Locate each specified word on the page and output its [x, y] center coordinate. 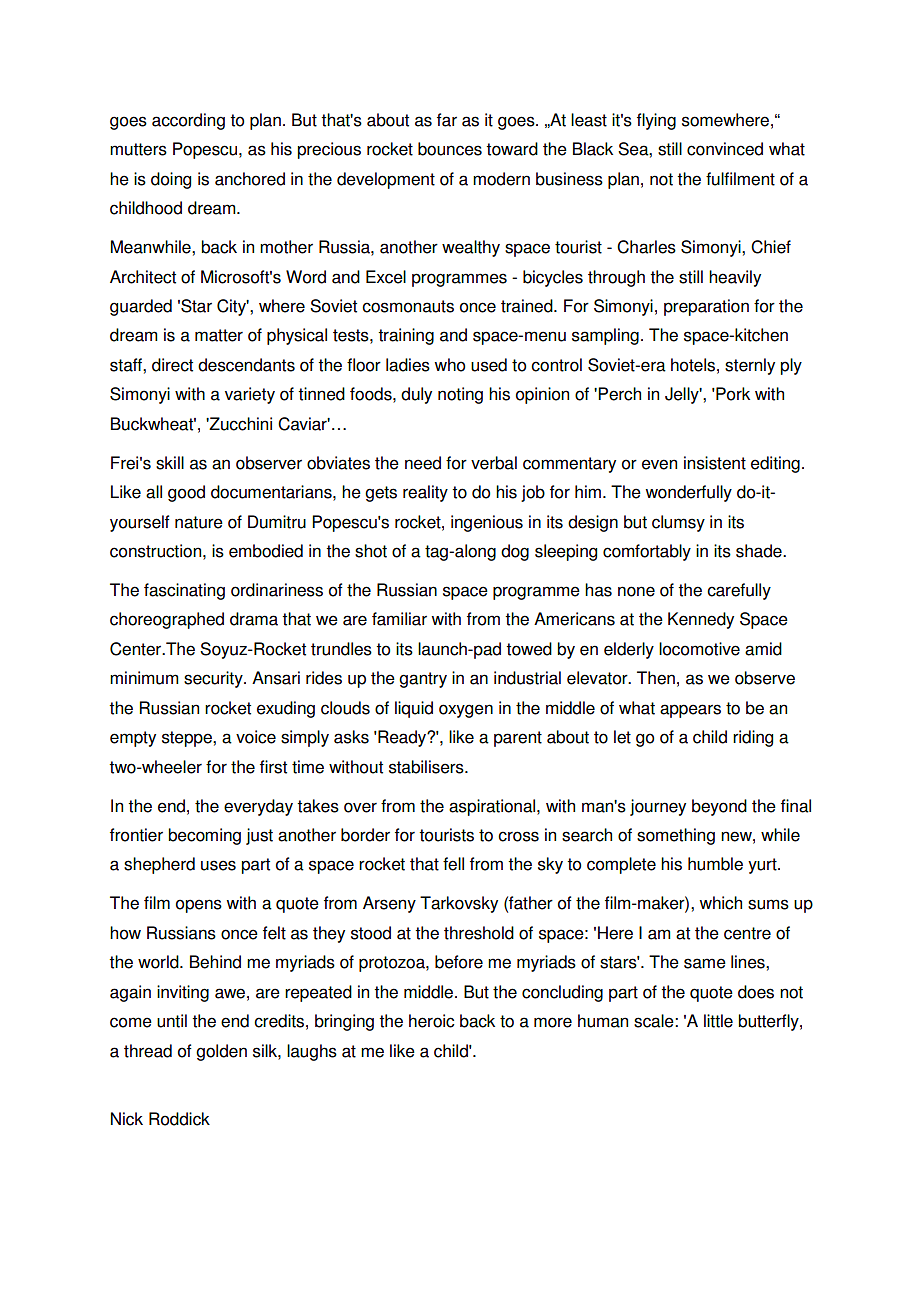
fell [453, 864]
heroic [432, 1021]
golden [221, 1052]
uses [218, 865]
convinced [725, 149]
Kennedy [701, 620]
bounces [450, 149]
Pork [732, 394]
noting [460, 395]
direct [172, 365]
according [188, 121]
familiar [399, 619]
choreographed [167, 620]
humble [715, 864]
